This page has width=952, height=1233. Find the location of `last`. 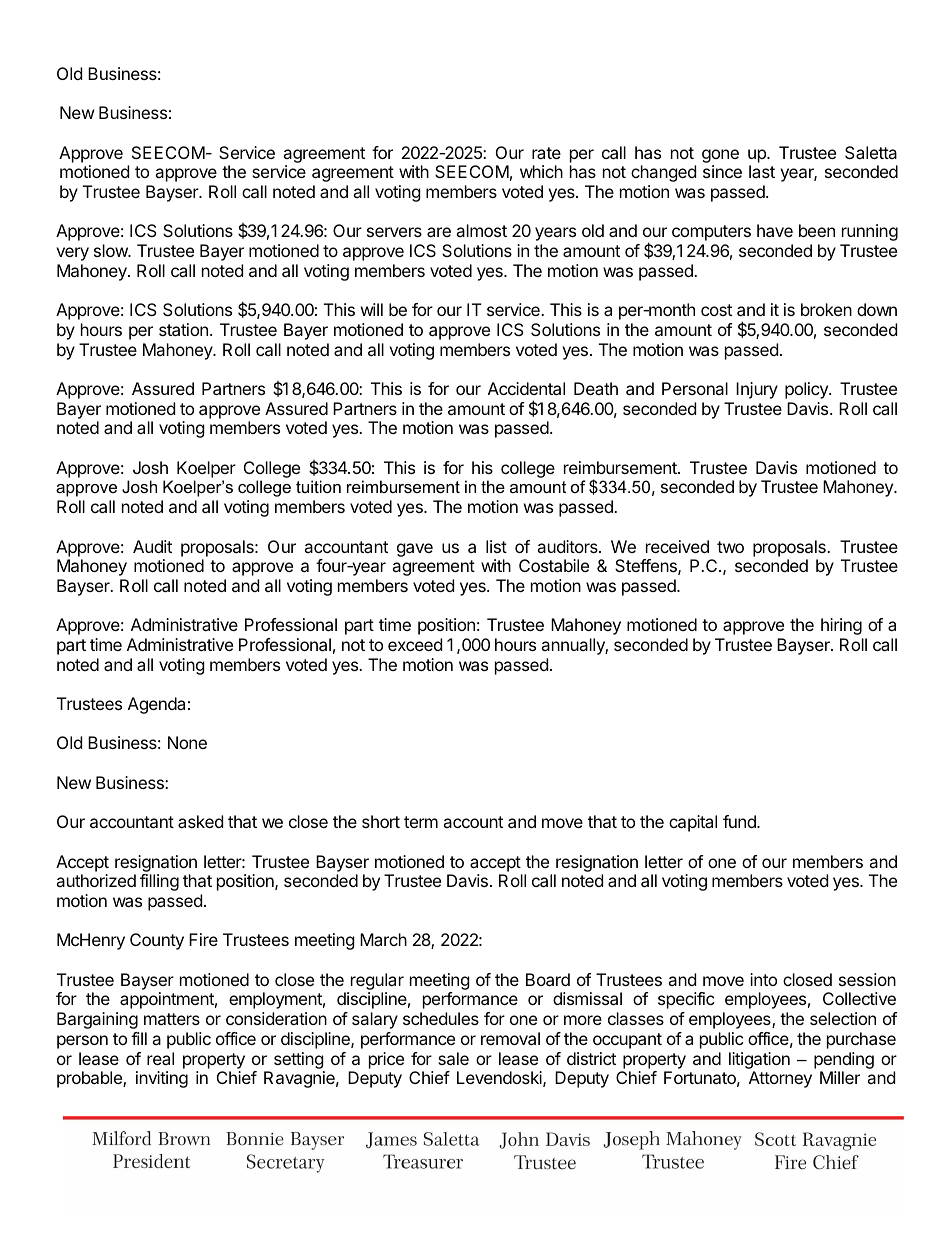

last is located at coordinates (762, 171).
